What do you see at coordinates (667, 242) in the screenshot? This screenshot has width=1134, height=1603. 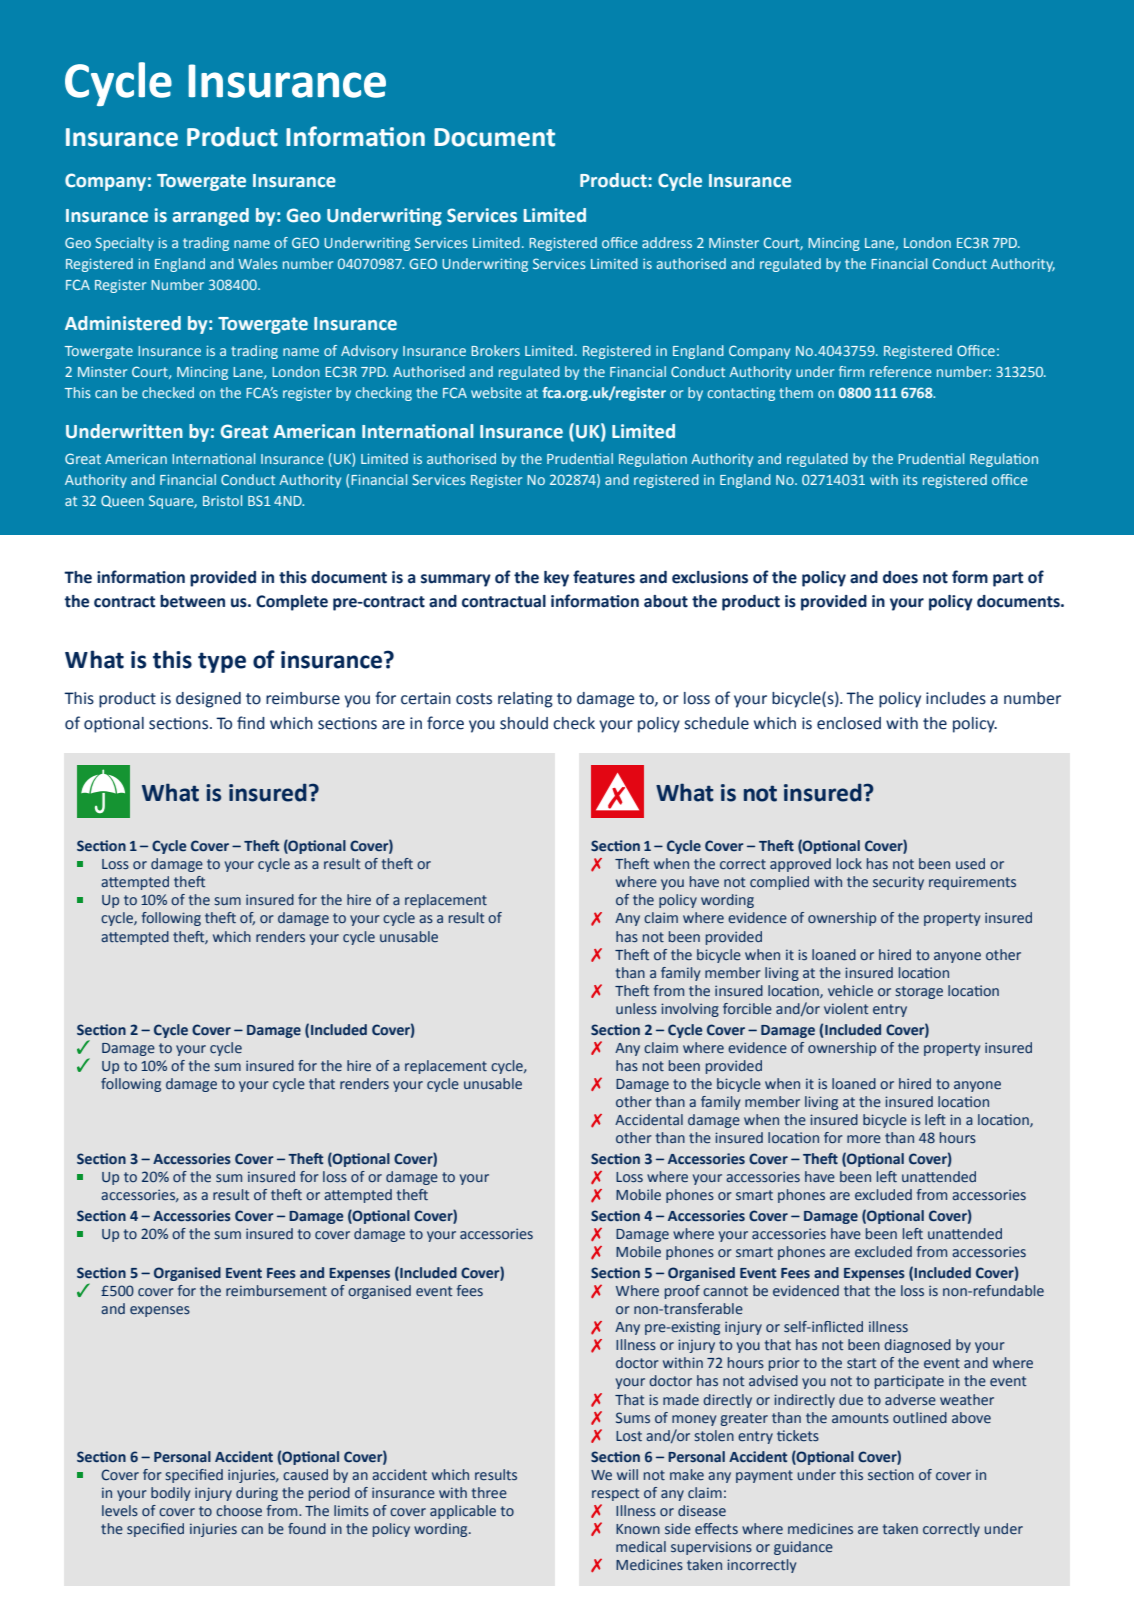 I see `address` at bounding box center [667, 242].
